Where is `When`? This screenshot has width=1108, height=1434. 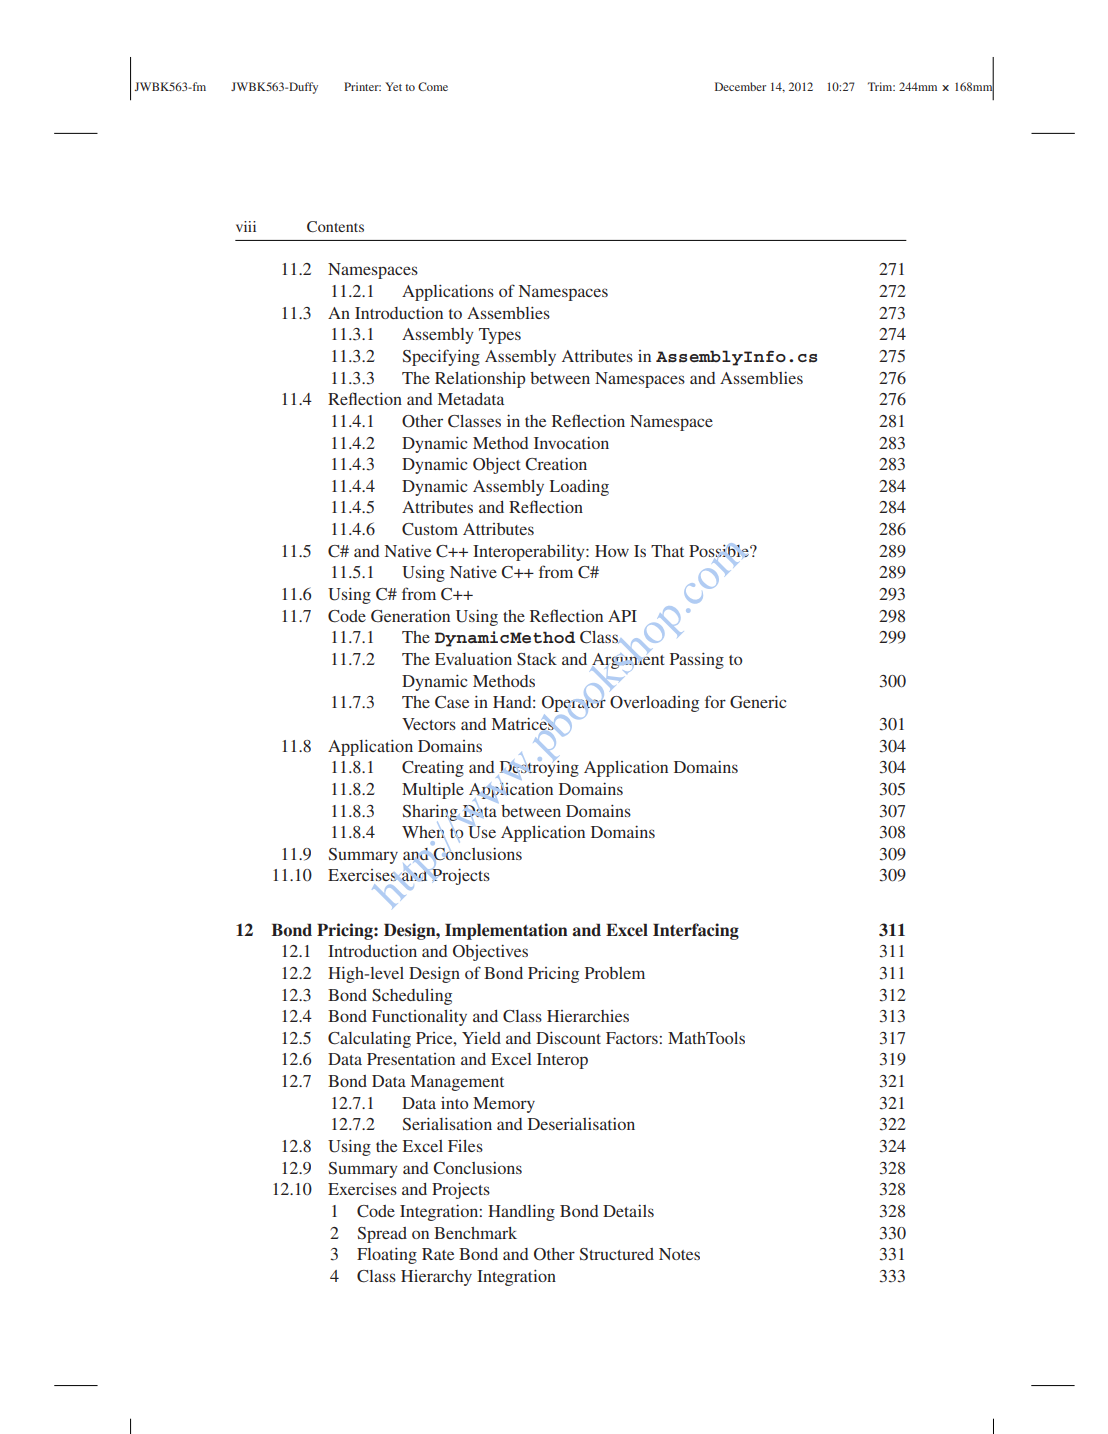 When is located at coordinates (423, 832).
